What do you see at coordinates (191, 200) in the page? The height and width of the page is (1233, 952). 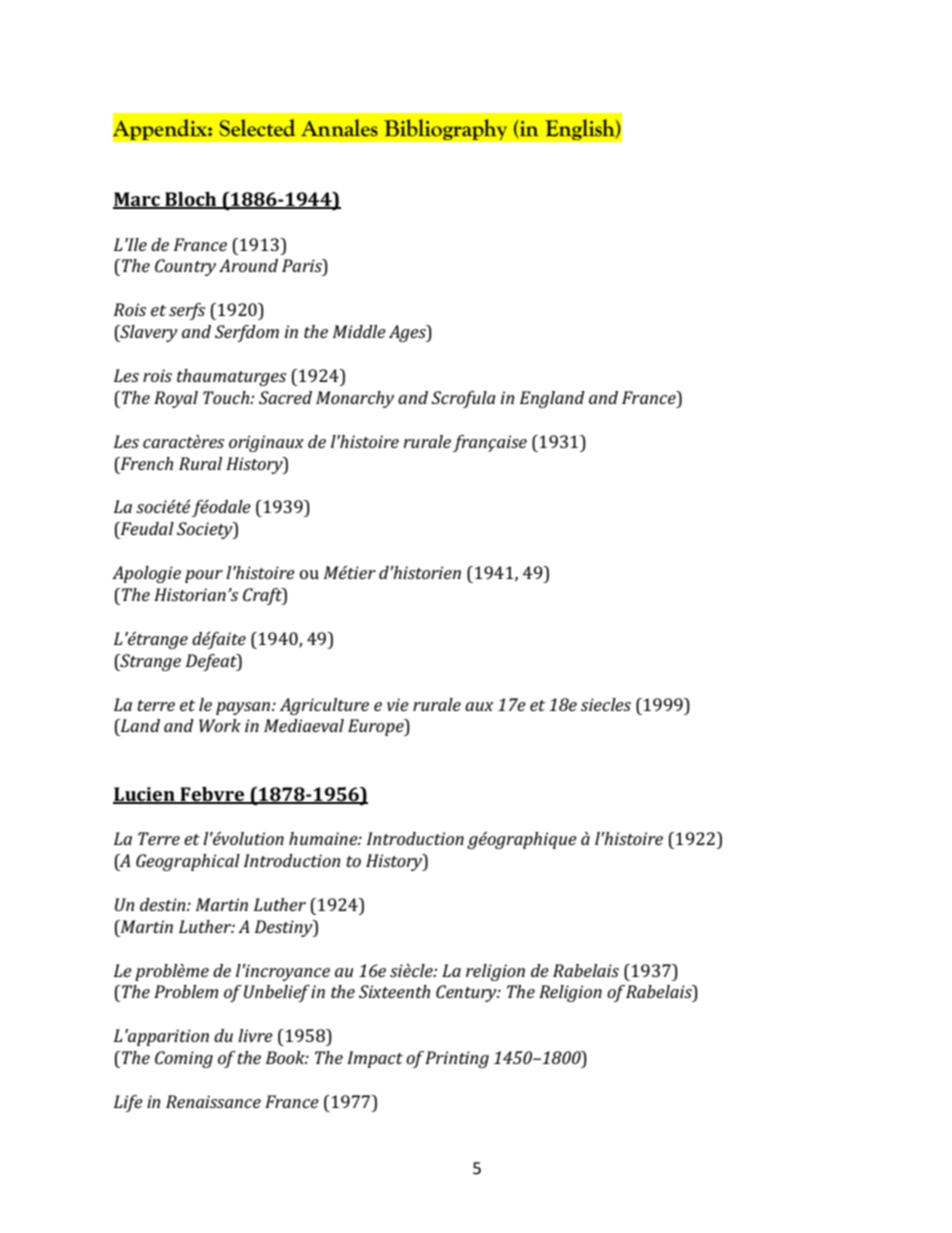 I see `Bloch` at bounding box center [191, 200].
